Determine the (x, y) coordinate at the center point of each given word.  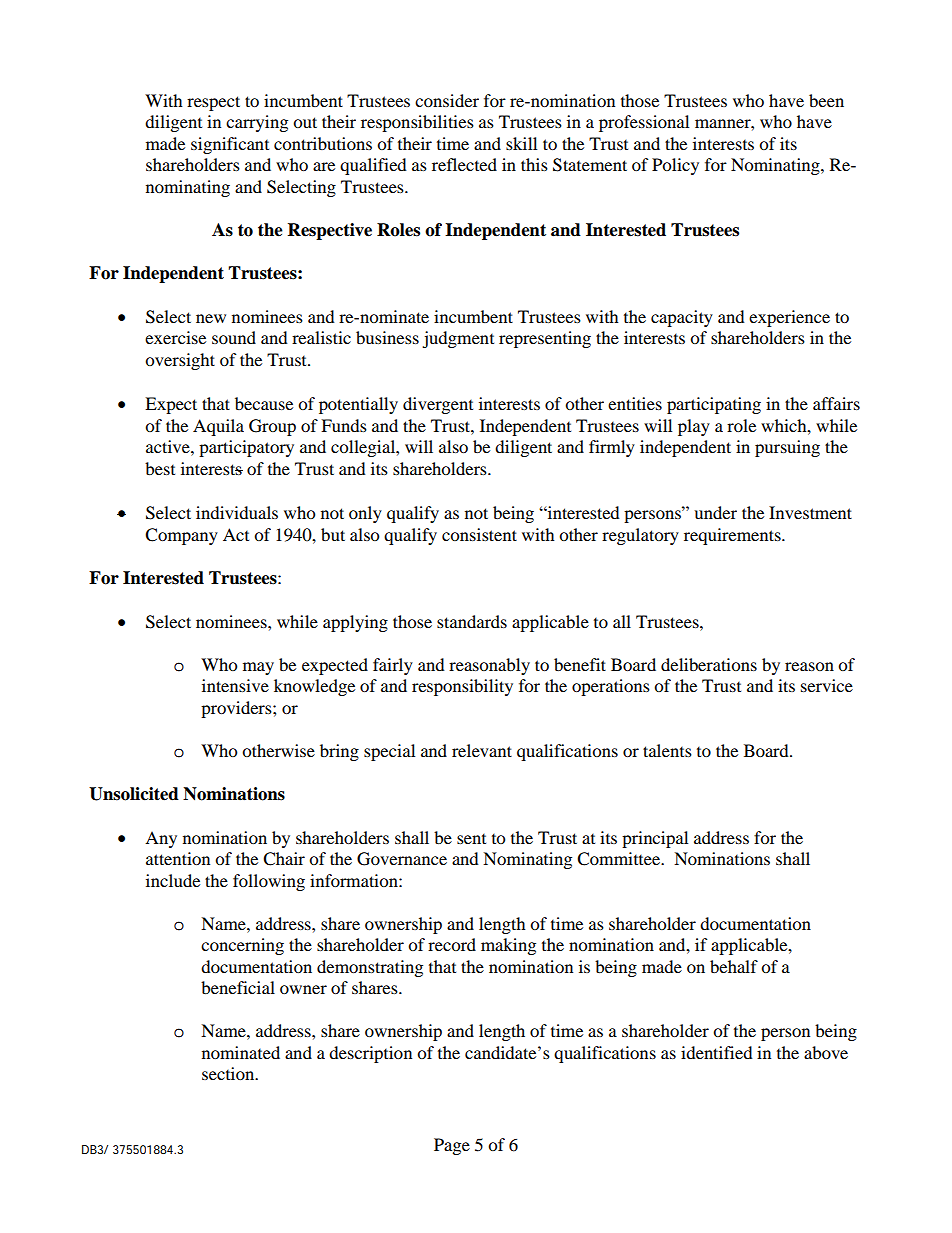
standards (472, 621)
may (258, 668)
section (229, 1073)
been (826, 100)
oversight (180, 361)
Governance (402, 859)
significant (230, 145)
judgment (458, 339)
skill (521, 143)
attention (178, 858)
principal (655, 839)
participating (714, 405)
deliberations (709, 664)
